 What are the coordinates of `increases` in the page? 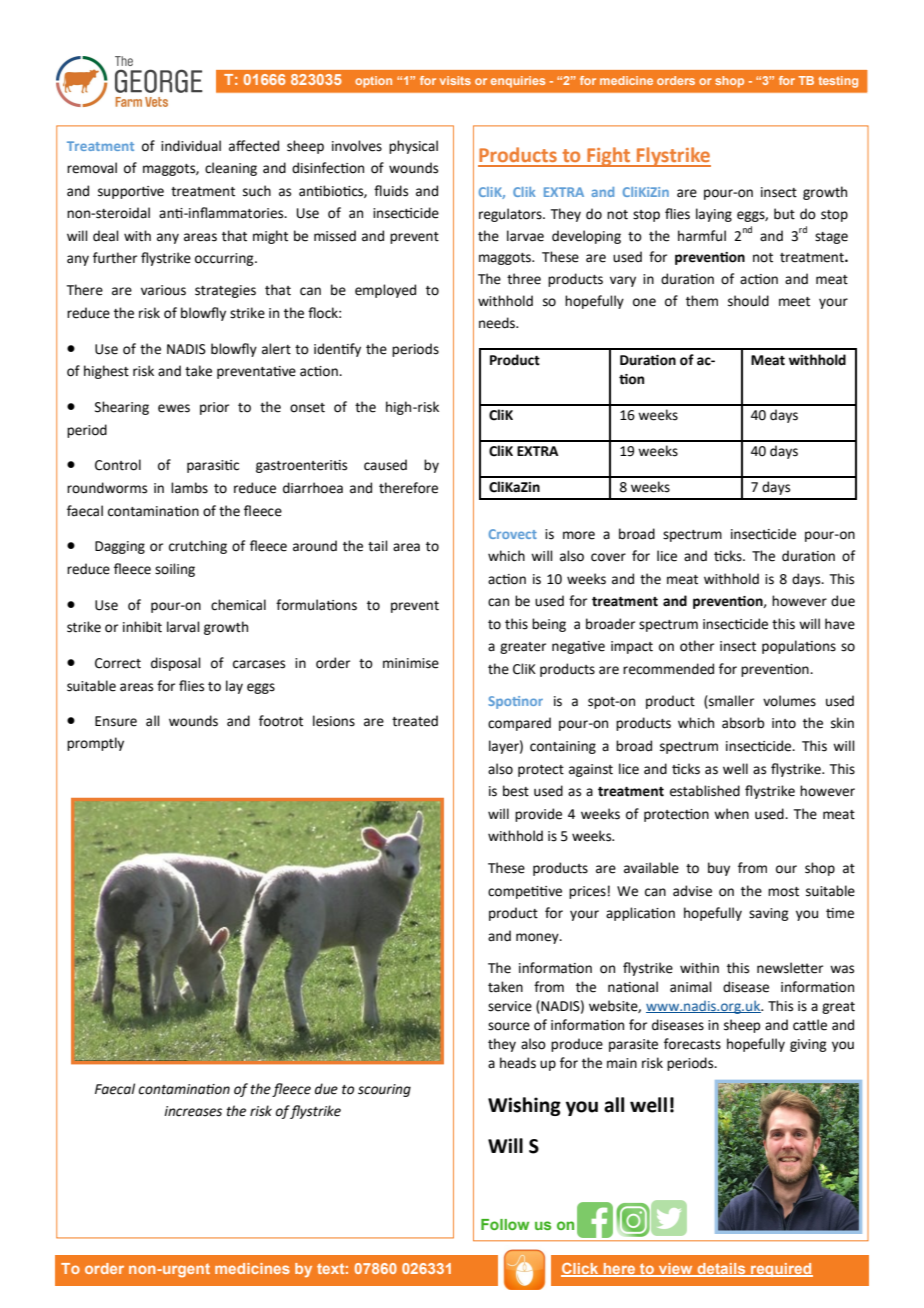 It's located at (193, 1111).
